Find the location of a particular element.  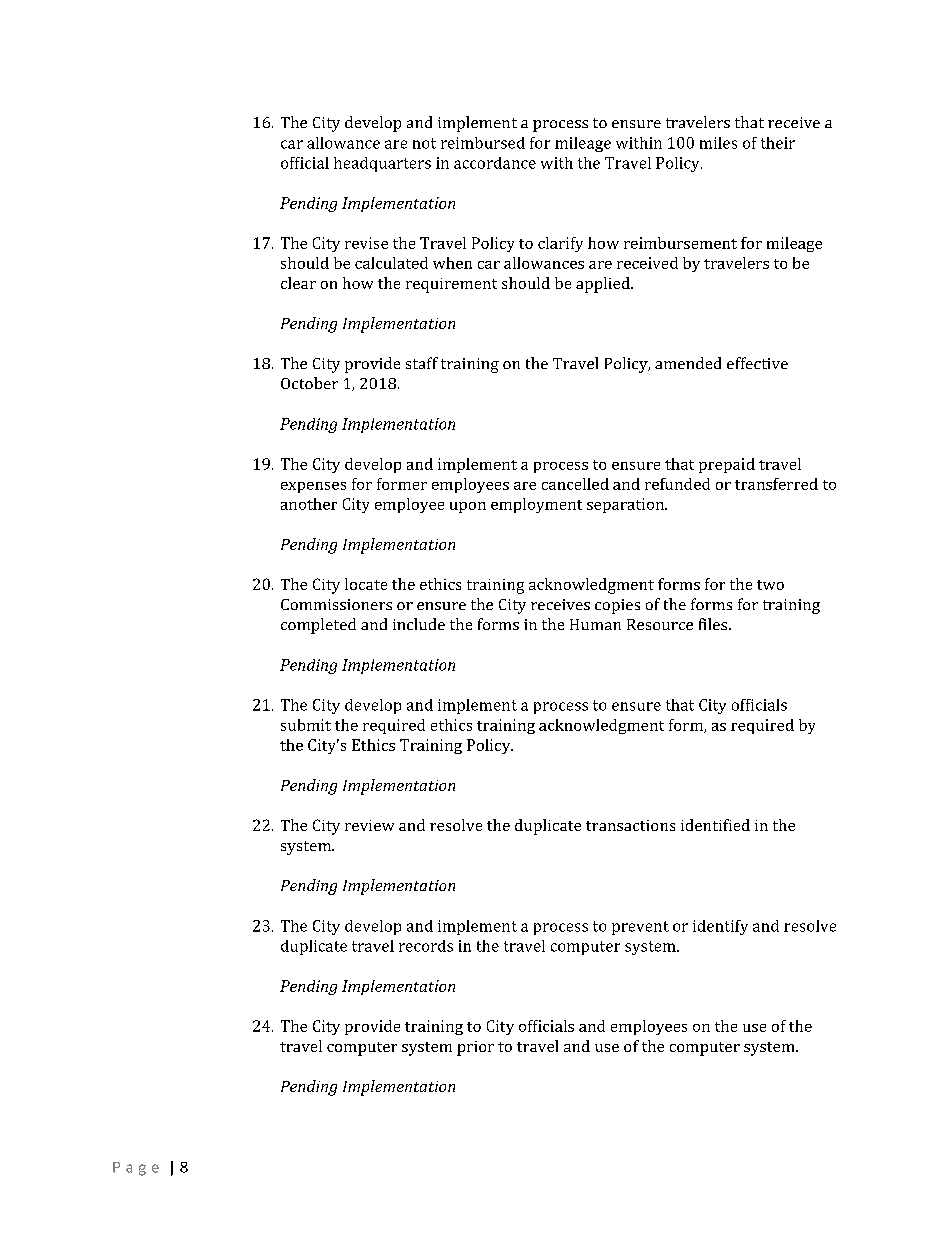

miles is located at coordinates (718, 143).
